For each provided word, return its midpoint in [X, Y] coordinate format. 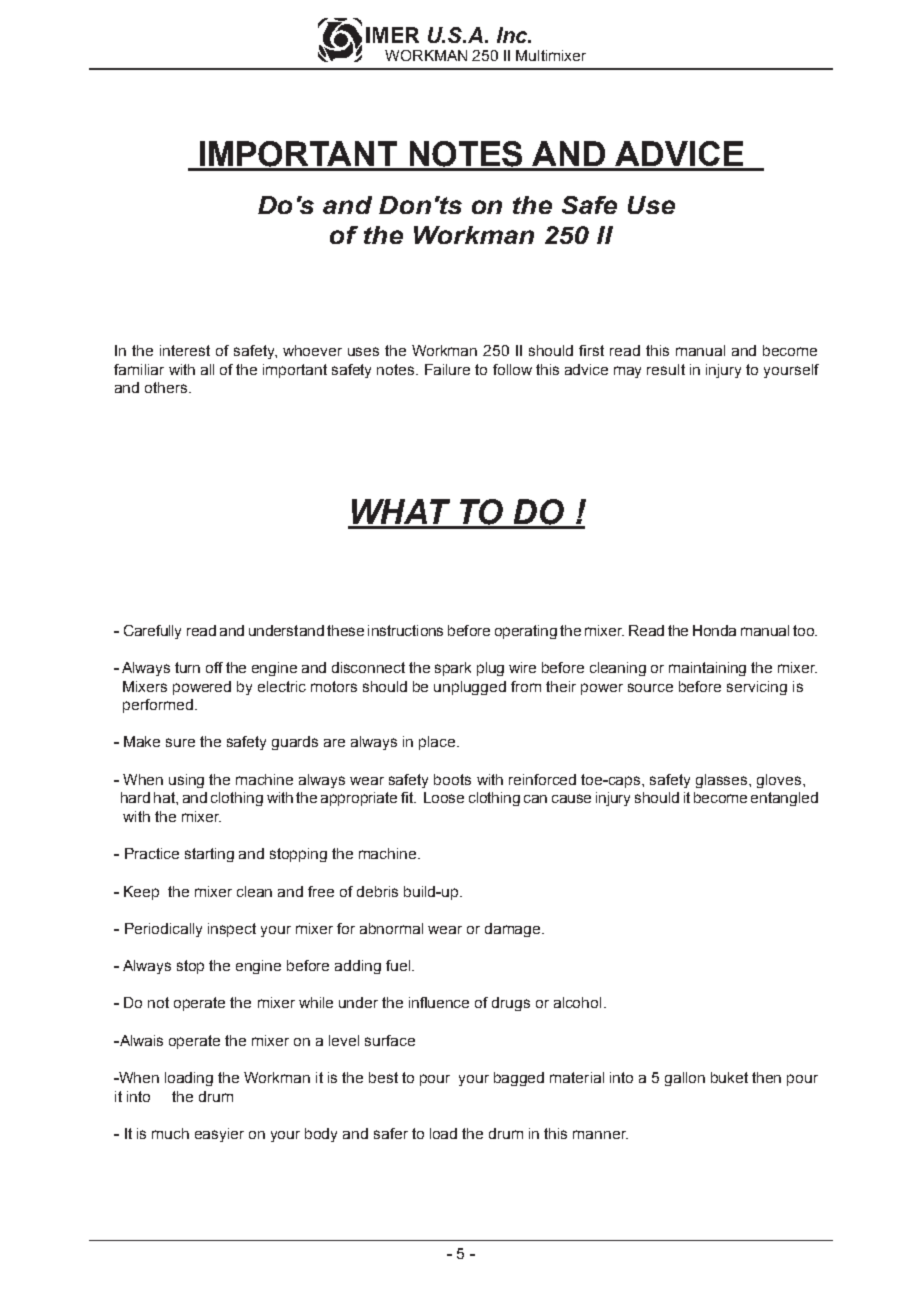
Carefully [152, 632]
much [170, 1133]
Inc [513, 35]
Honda [714, 630]
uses [363, 351]
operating [526, 632]
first [591, 350]
